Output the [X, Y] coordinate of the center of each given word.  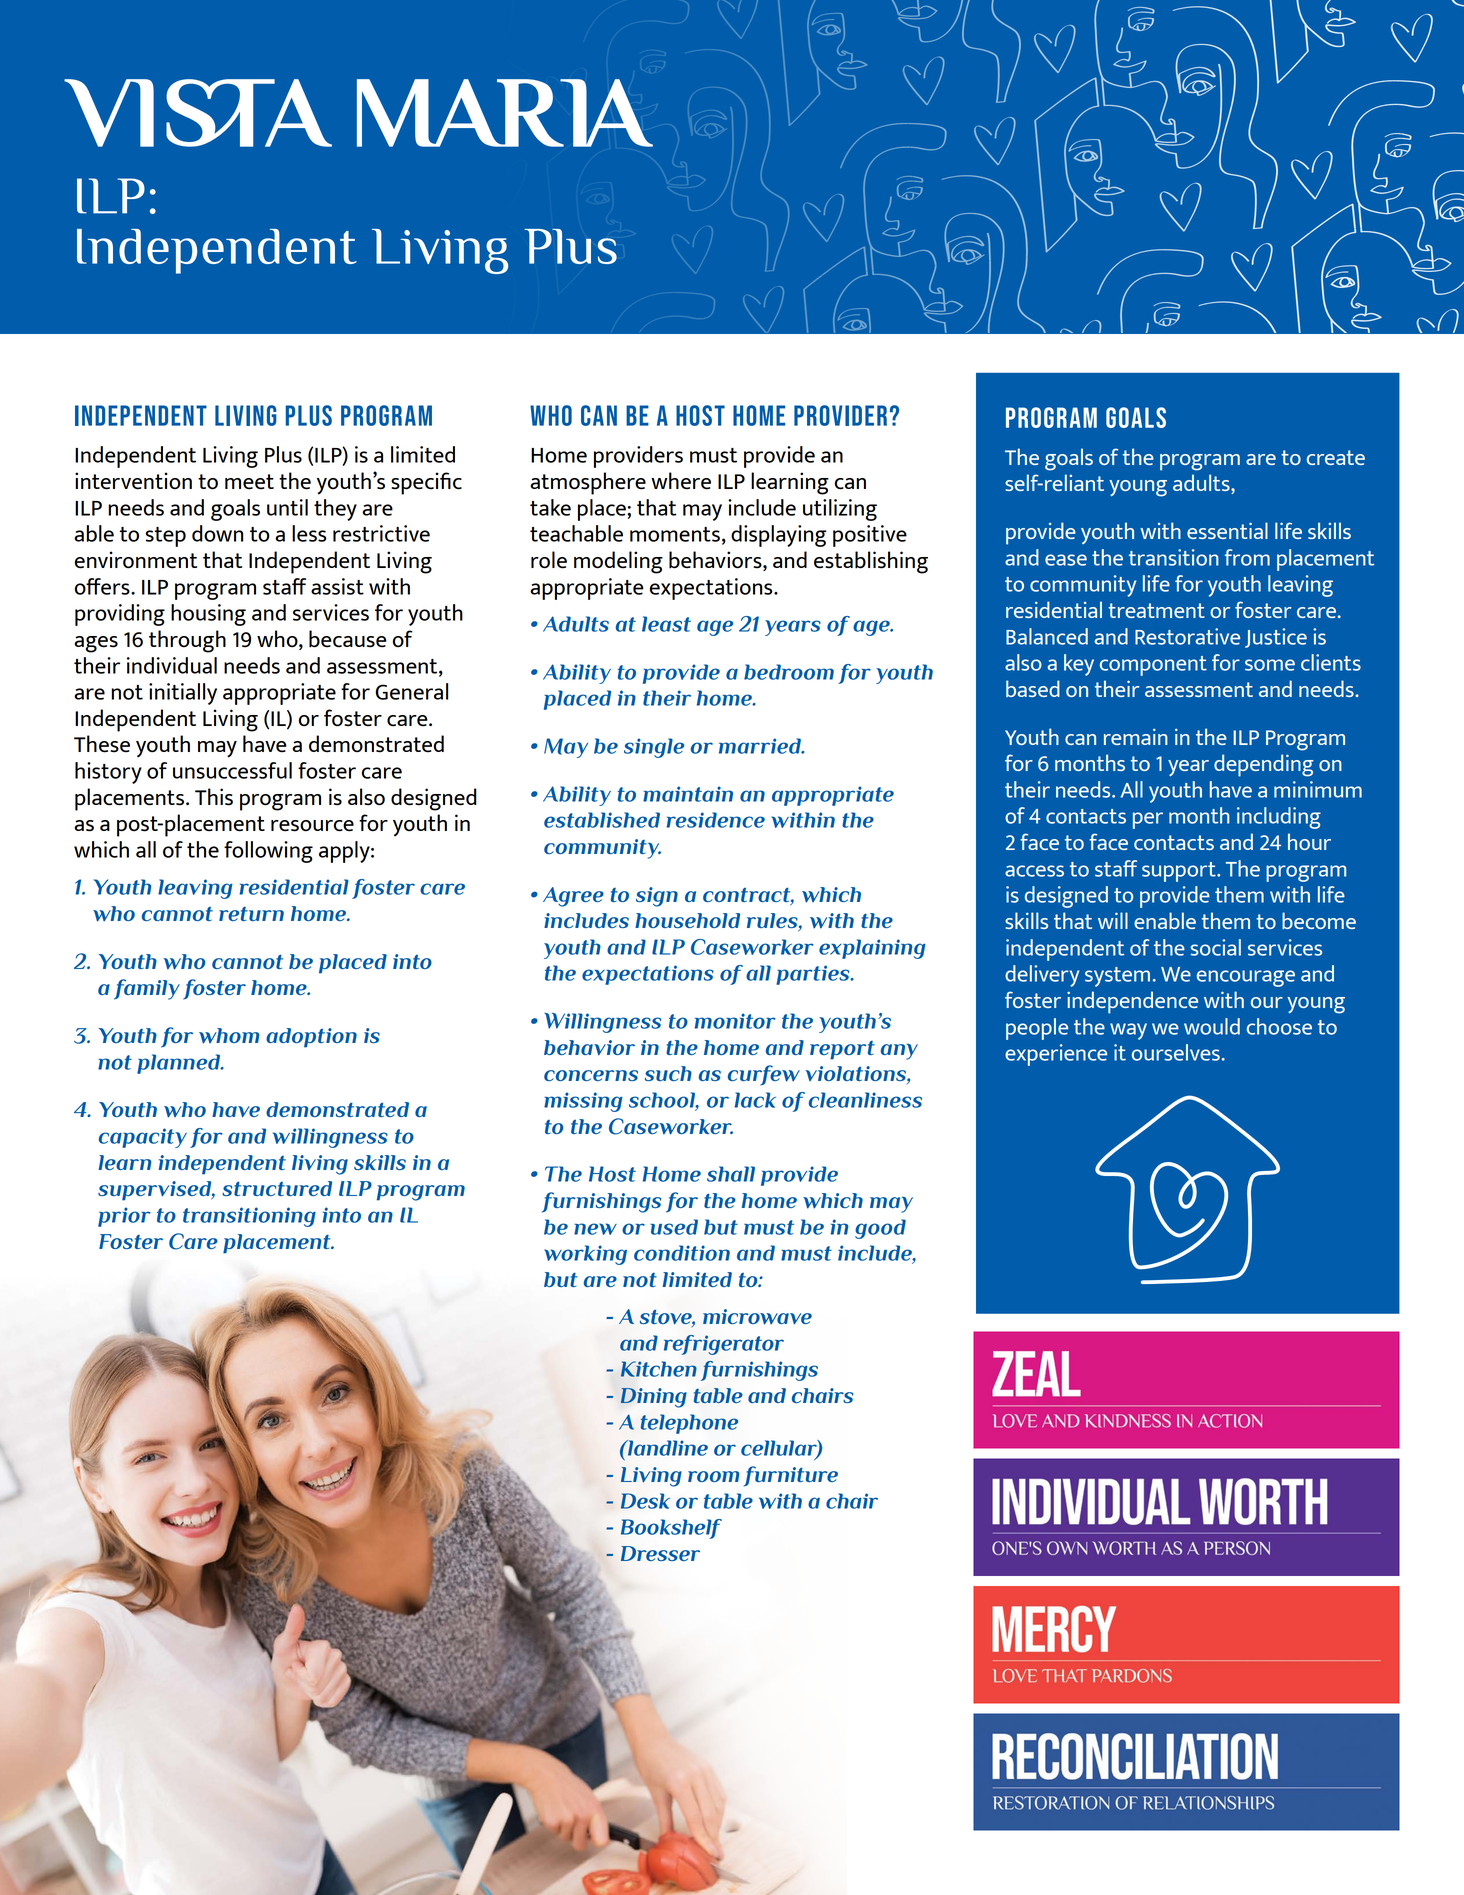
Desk [645, 1501]
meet [249, 482]
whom [229, 1036]
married [761, 746]
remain [1136, 737]
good [880, 1229]
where [681, 481]
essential [1227, 530]
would [1212, 1026]
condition [682, 1253]
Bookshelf [671, 1529]
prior [124, 1217]
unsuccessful [232, 770]
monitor [735, 1021]
